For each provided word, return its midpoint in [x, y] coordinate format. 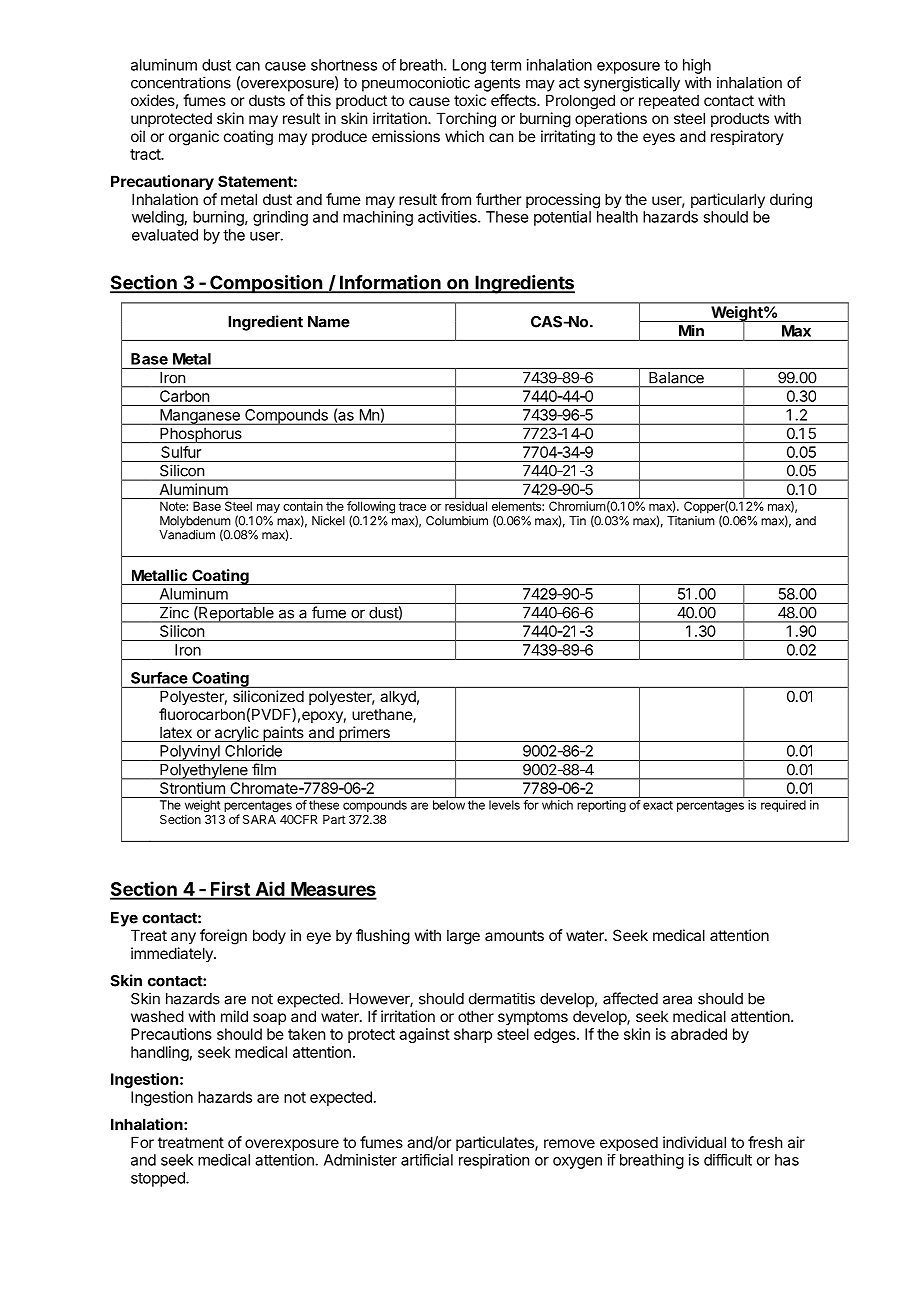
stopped [159, 1179]
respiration [494, 1161]
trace [412, 506]
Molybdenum [195, 523]
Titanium [691, 521]
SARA [259, 819]
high [697, 66]
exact [658, 805]
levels [504, 805]
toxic [470, 100]
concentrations [181, 82]
